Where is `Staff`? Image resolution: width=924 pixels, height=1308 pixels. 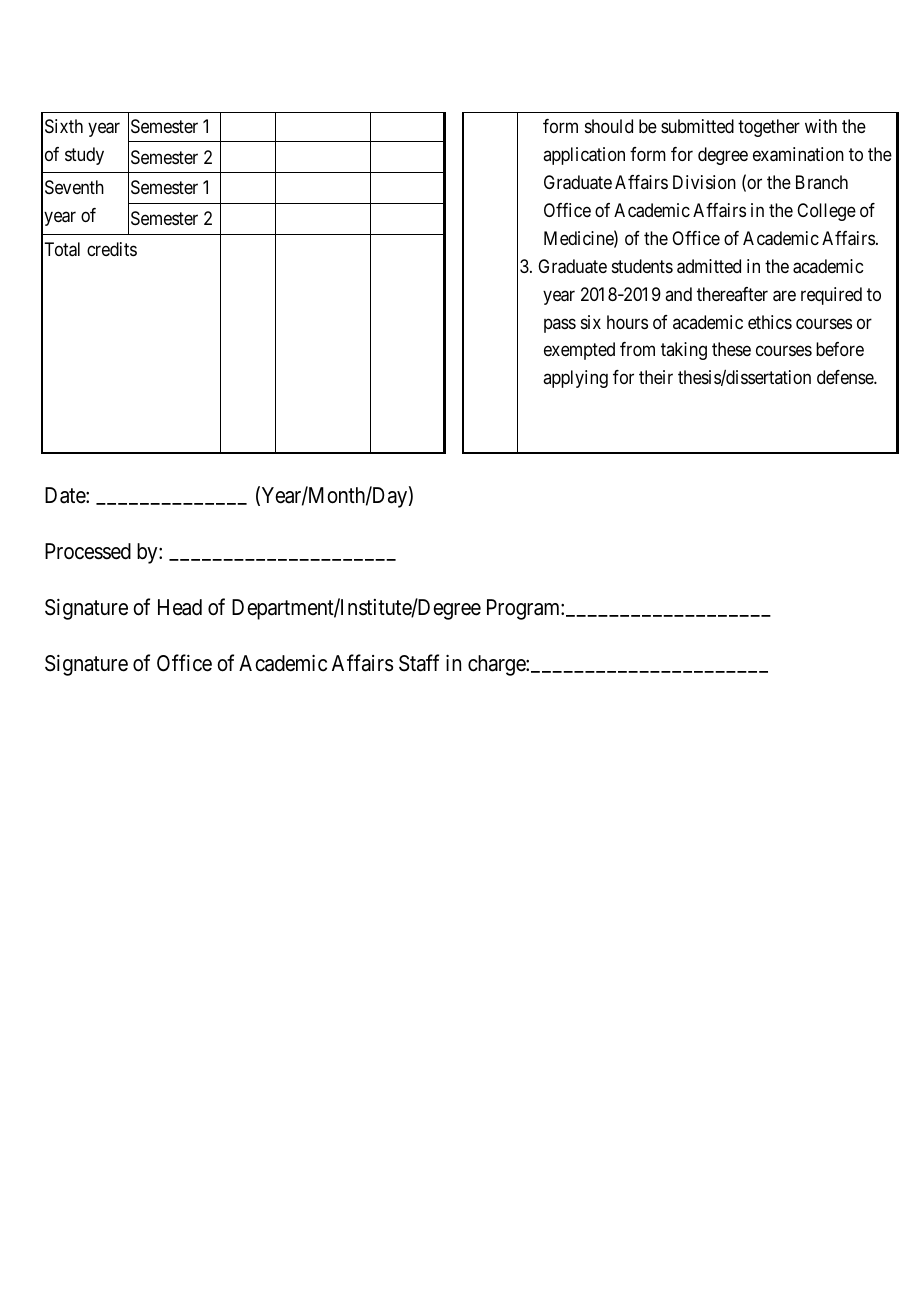 Staff is located at coordinates (419, 663).
